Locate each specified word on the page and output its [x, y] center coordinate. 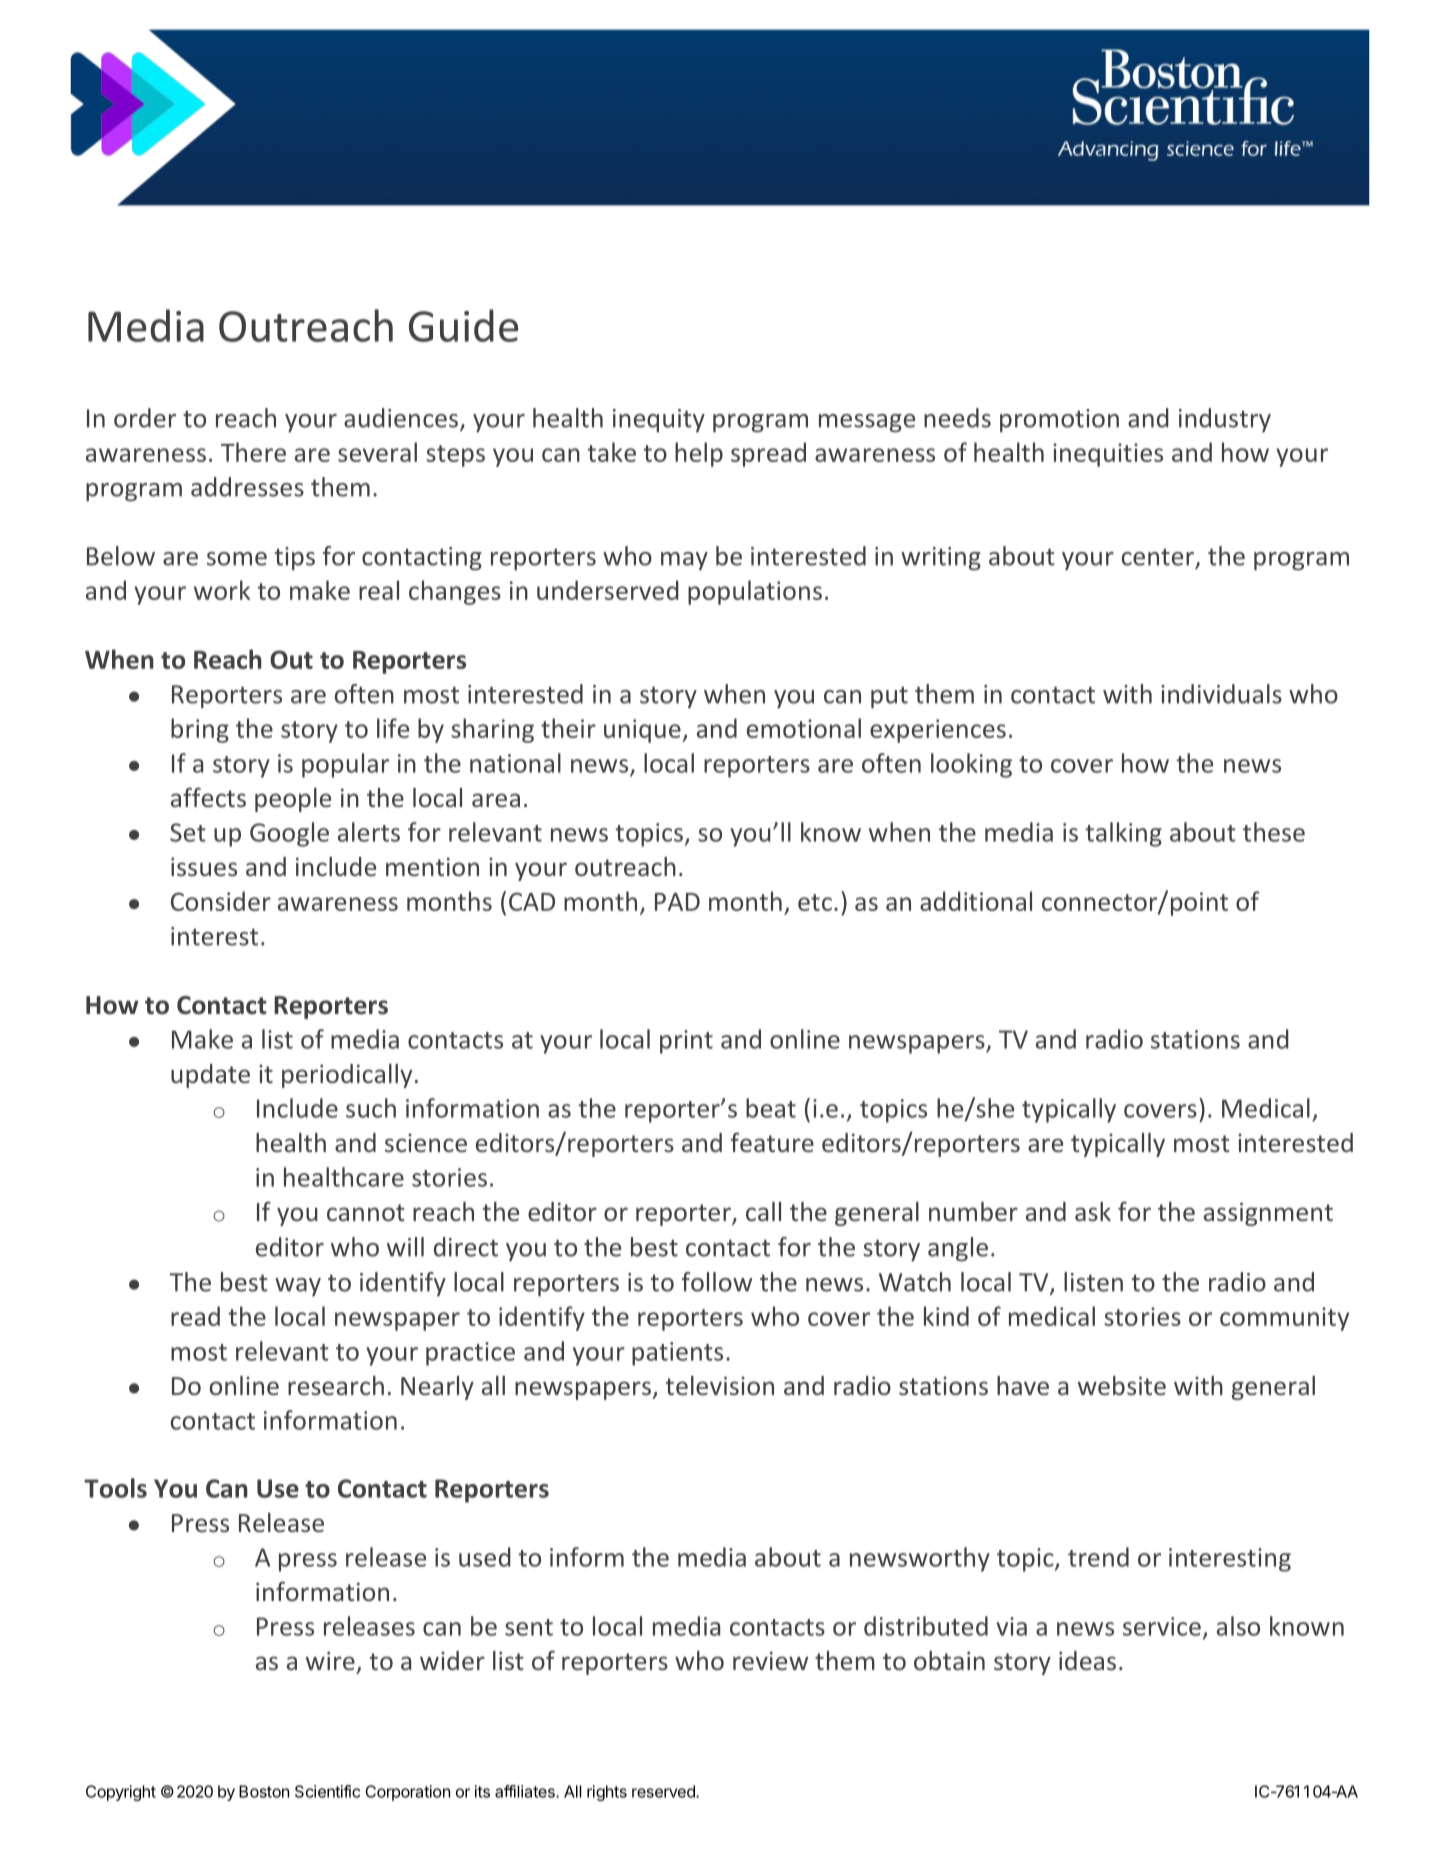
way [298, 1287]
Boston [264, 1791]
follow [717, 1282]
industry [1225, 420]
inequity [659, 420]
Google [289, 834]
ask [1093, 1211]
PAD [677, 902]
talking [1123, 834]
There [253, 452]
